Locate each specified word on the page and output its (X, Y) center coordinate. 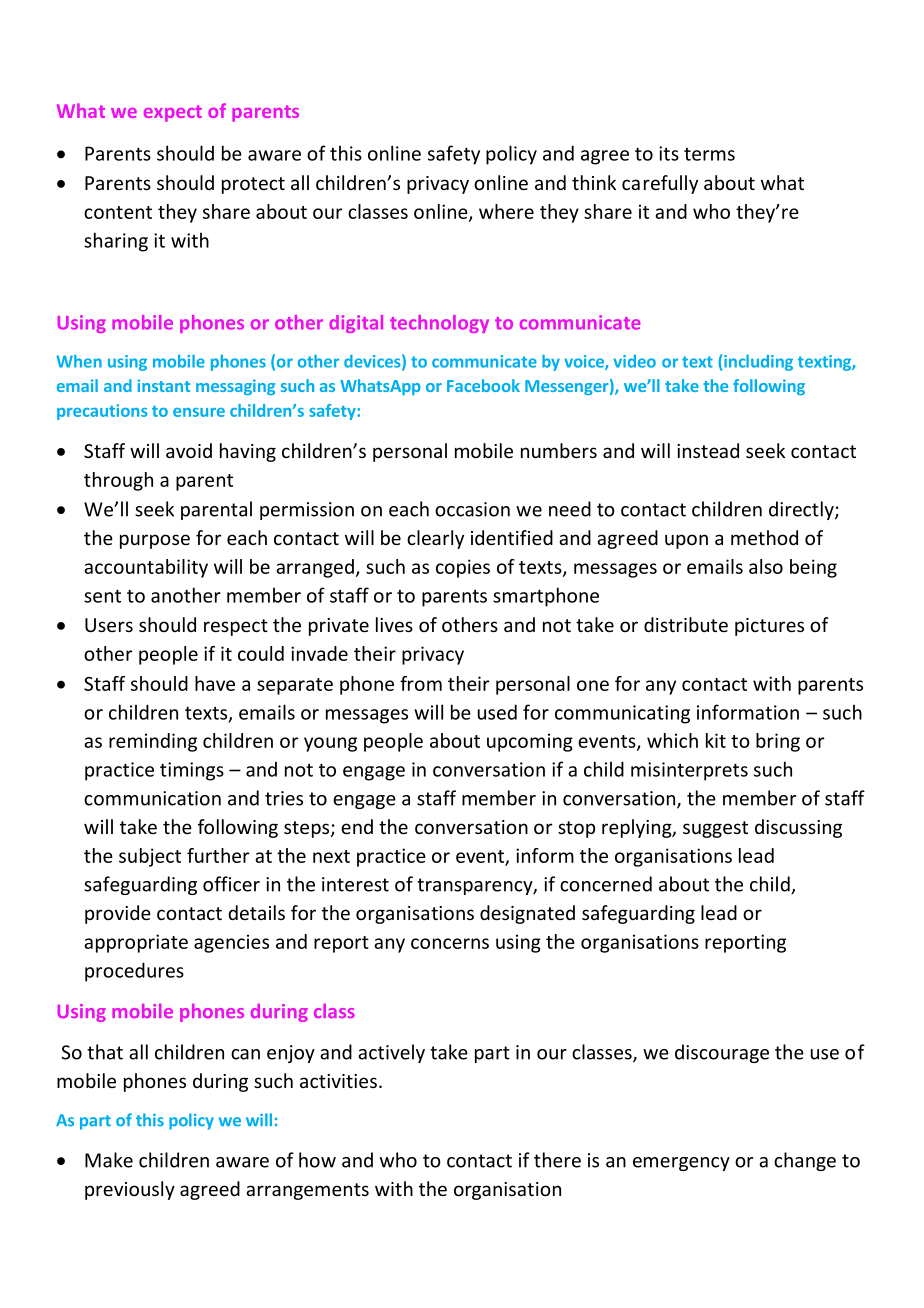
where (506, 211)
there (557, 1160)
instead (708, 450)
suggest (715, 829)
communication (152, 798)
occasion (472, 509)
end (357, 826)
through (118, 481)
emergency (681, 1164)
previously (130, 1190)
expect (173, 113)
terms (709, 154)
